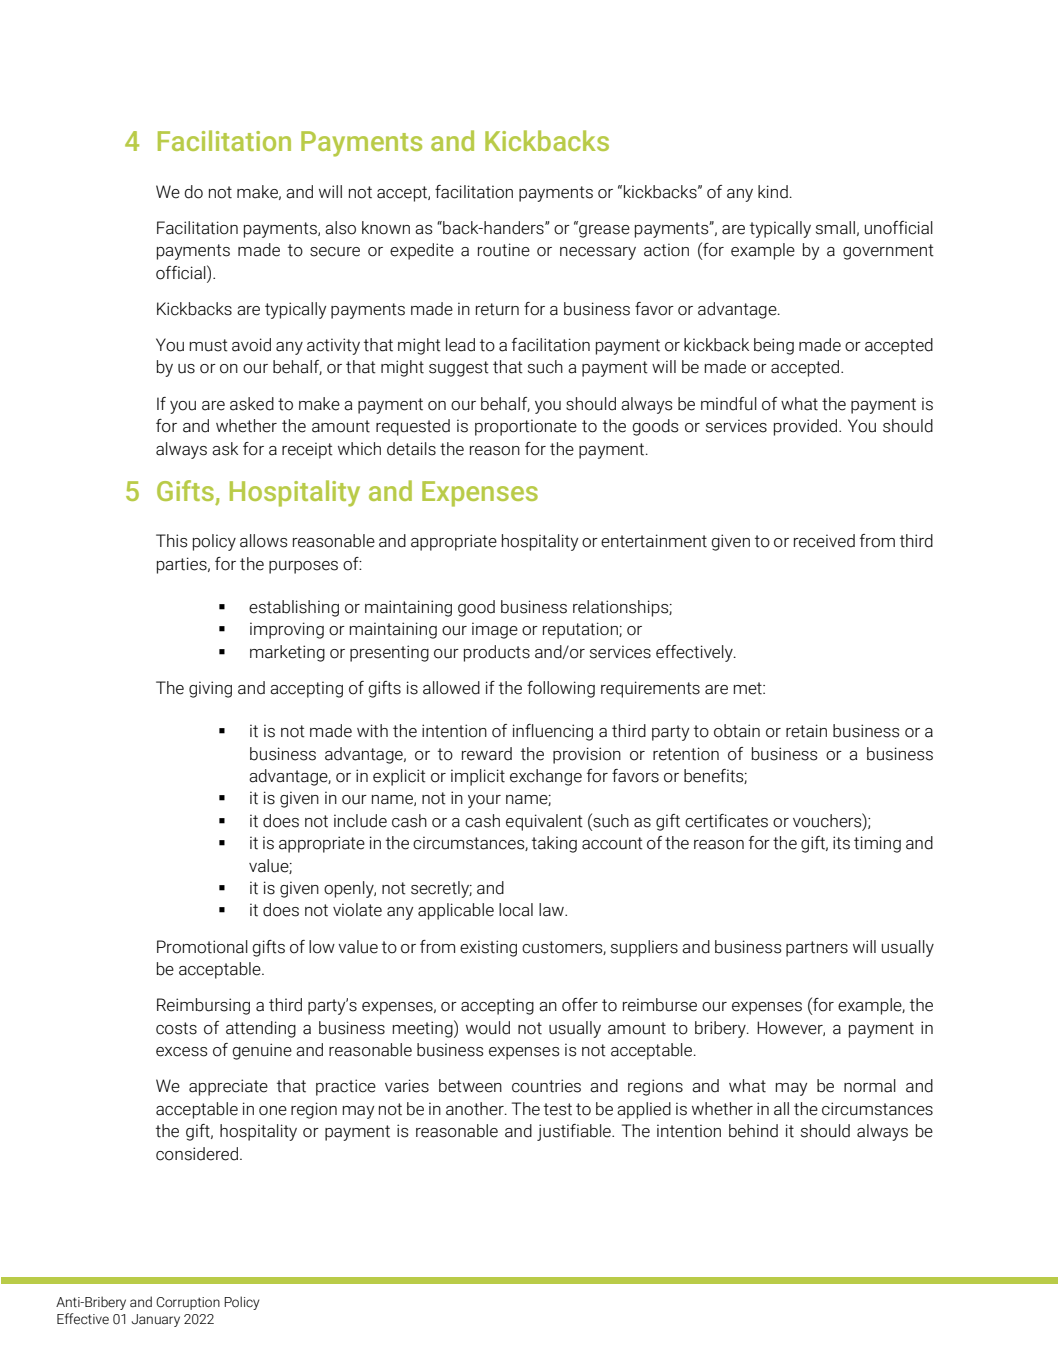 The image size is (1059, 1370). What do you see at coordinates (495, 630) in the document?
I see `image` at bounding box center [495, 630].
